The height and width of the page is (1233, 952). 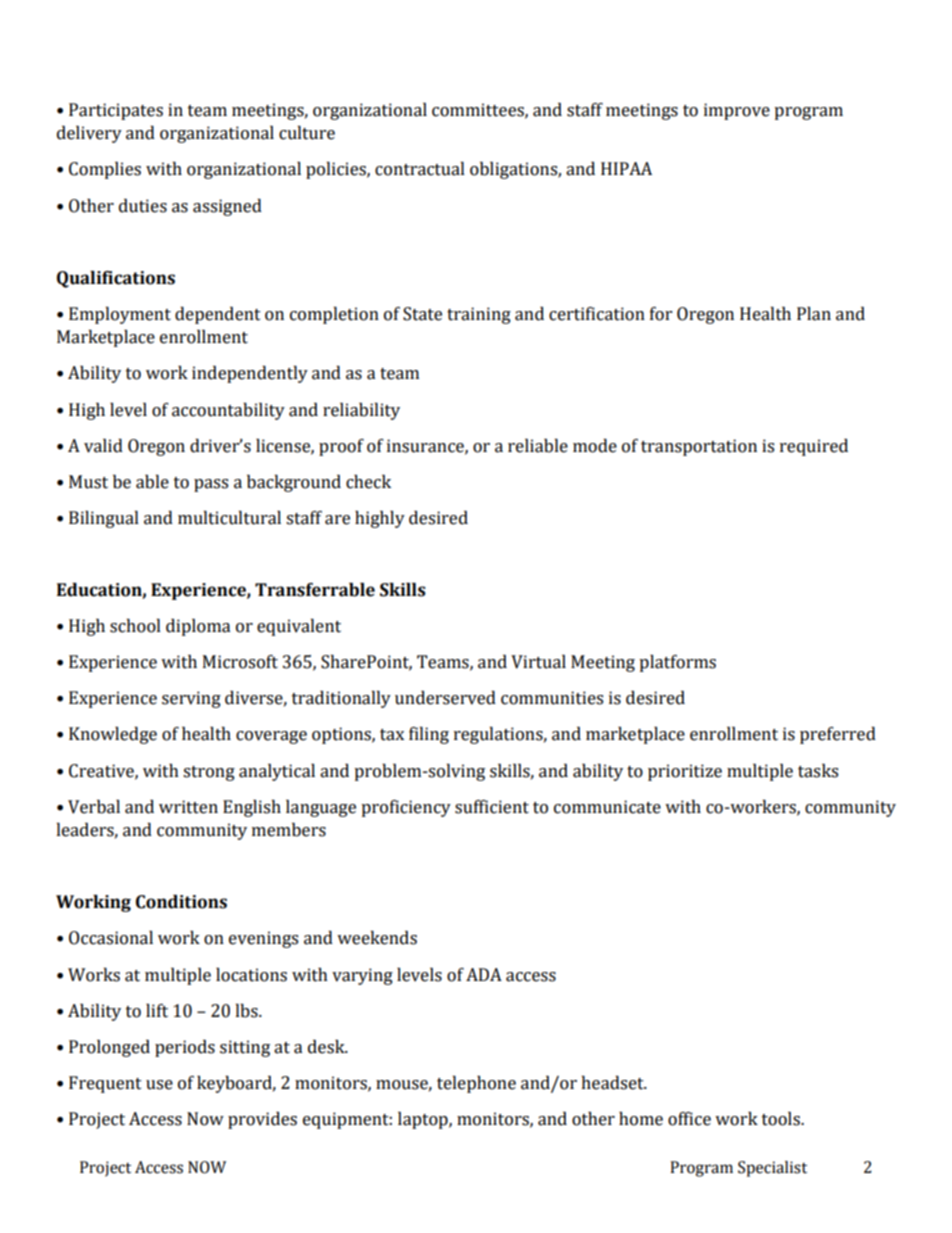 I want to click on Participates, so click(x=116, y=111).
